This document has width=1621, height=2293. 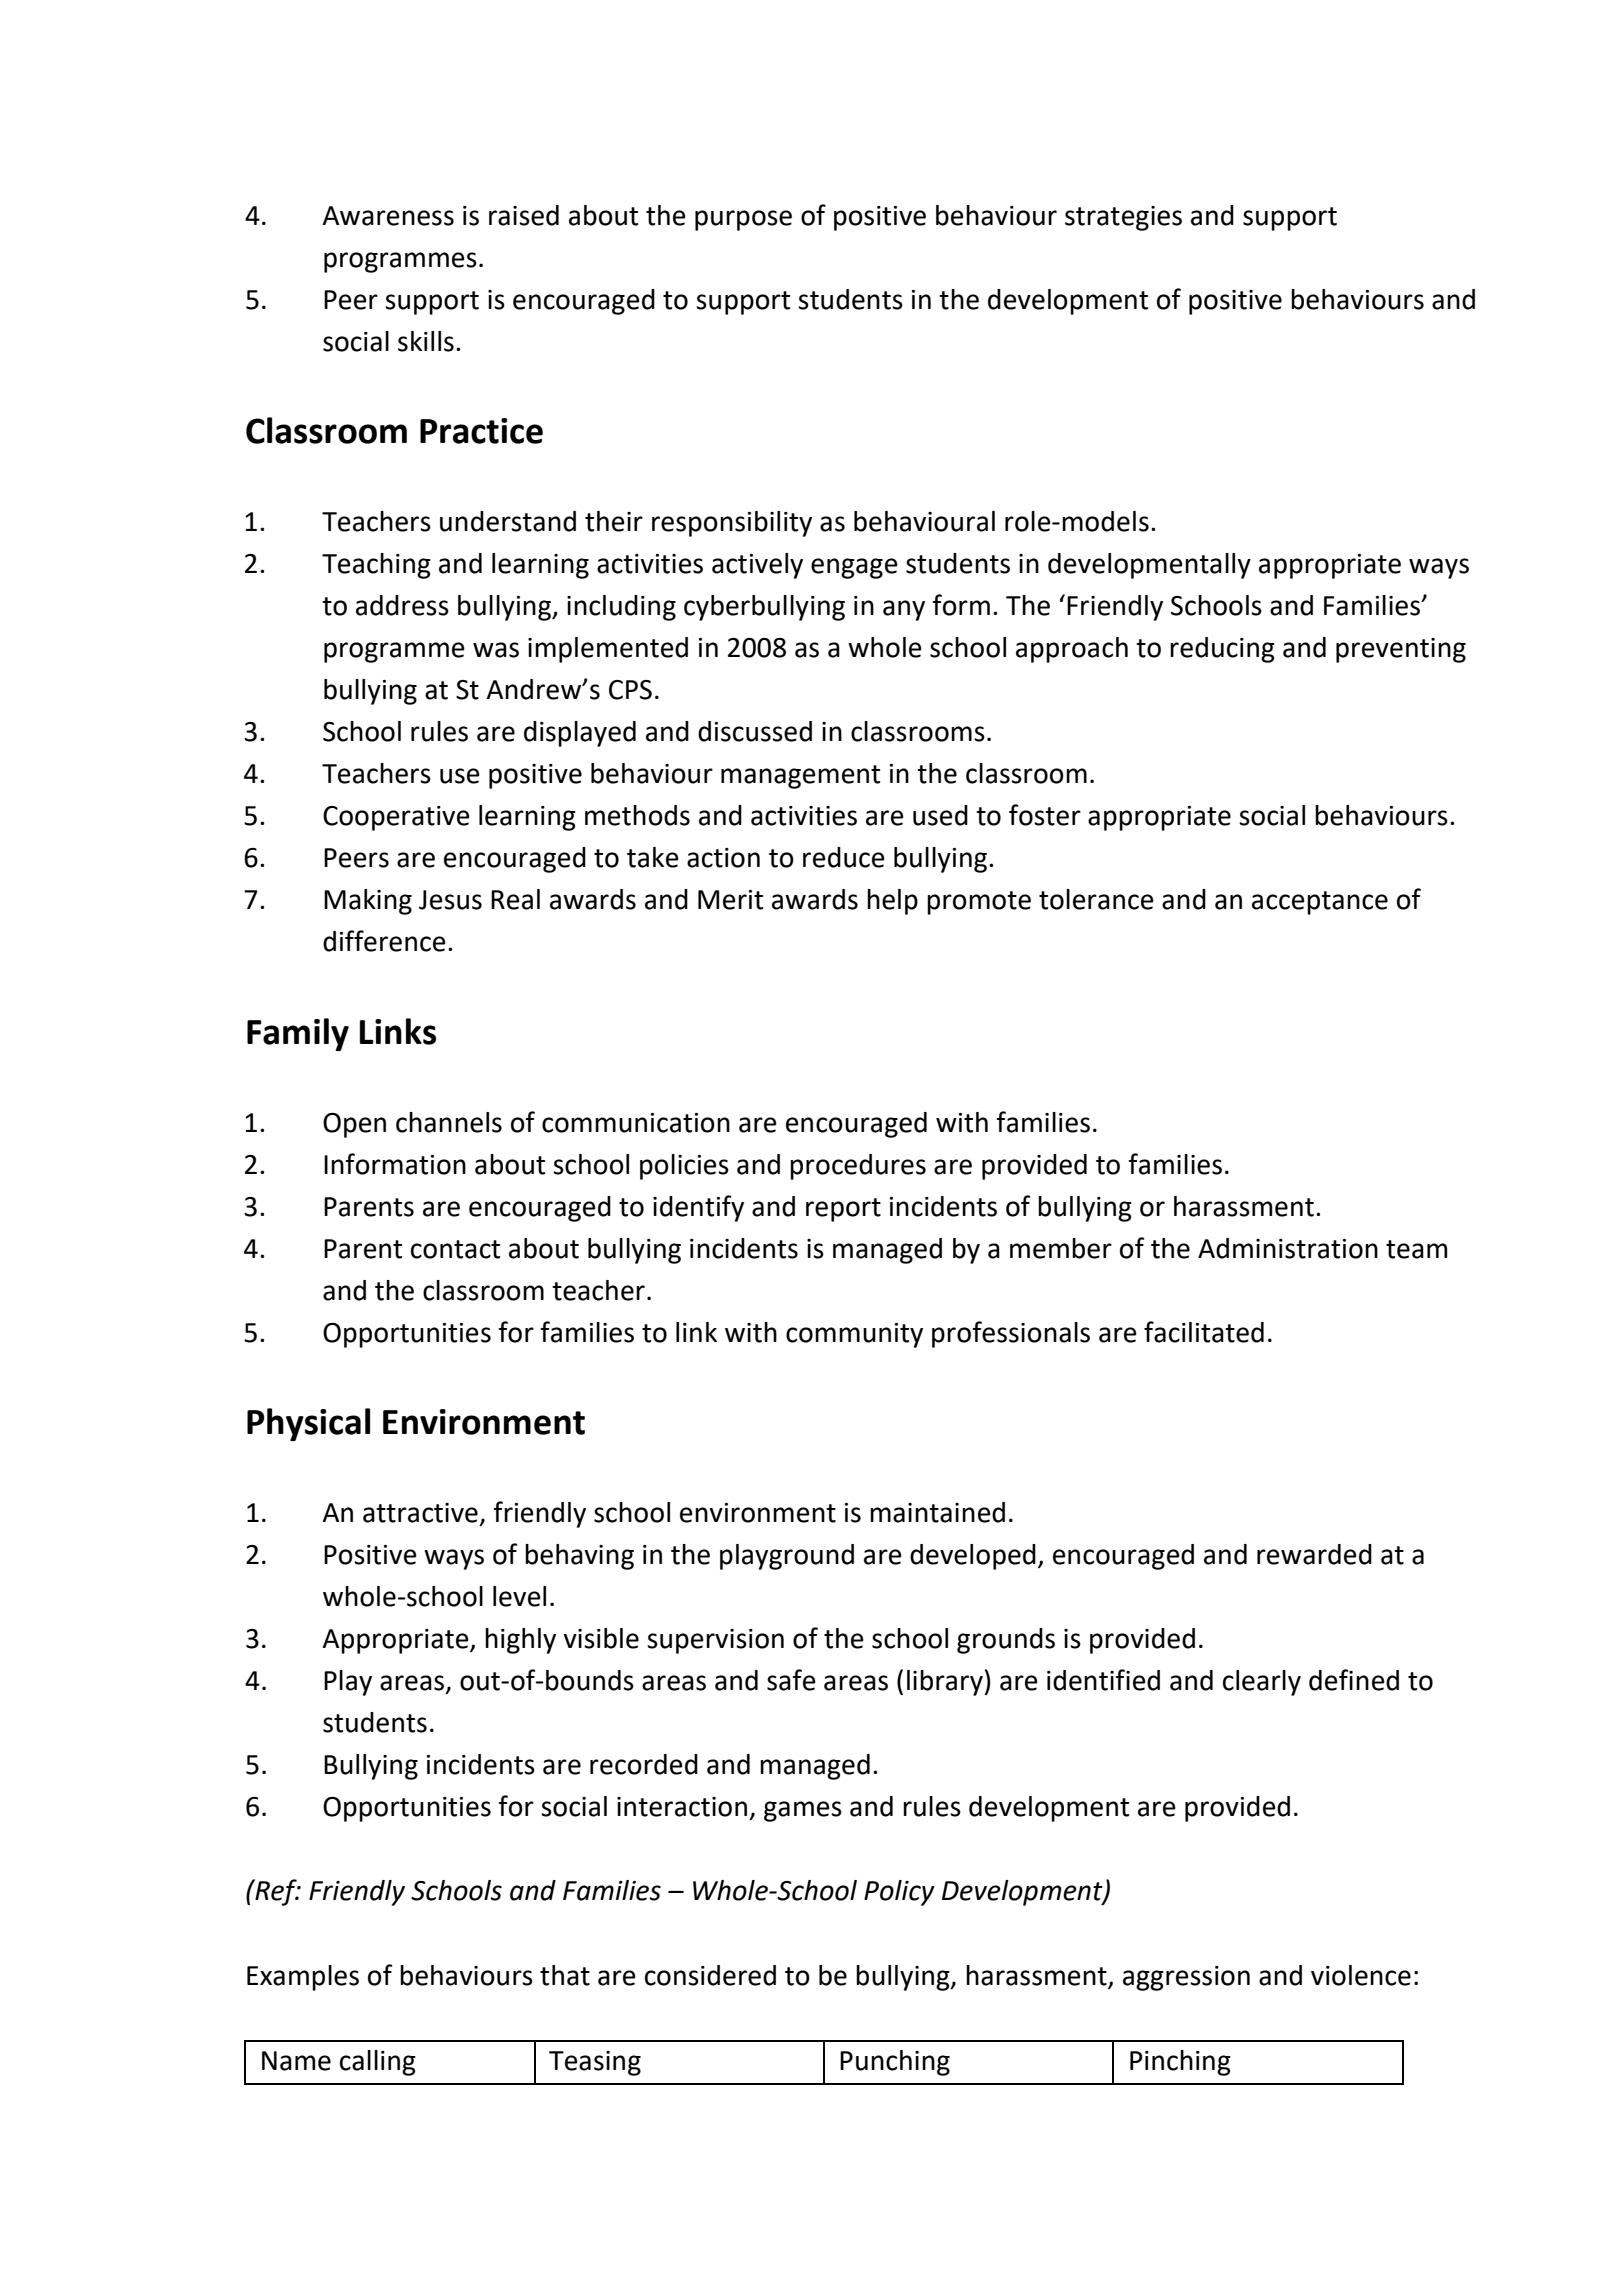 What do you see at coordinates (420, 1513) in the document?
I see `attractive` at bounding box center [420, 1513].
